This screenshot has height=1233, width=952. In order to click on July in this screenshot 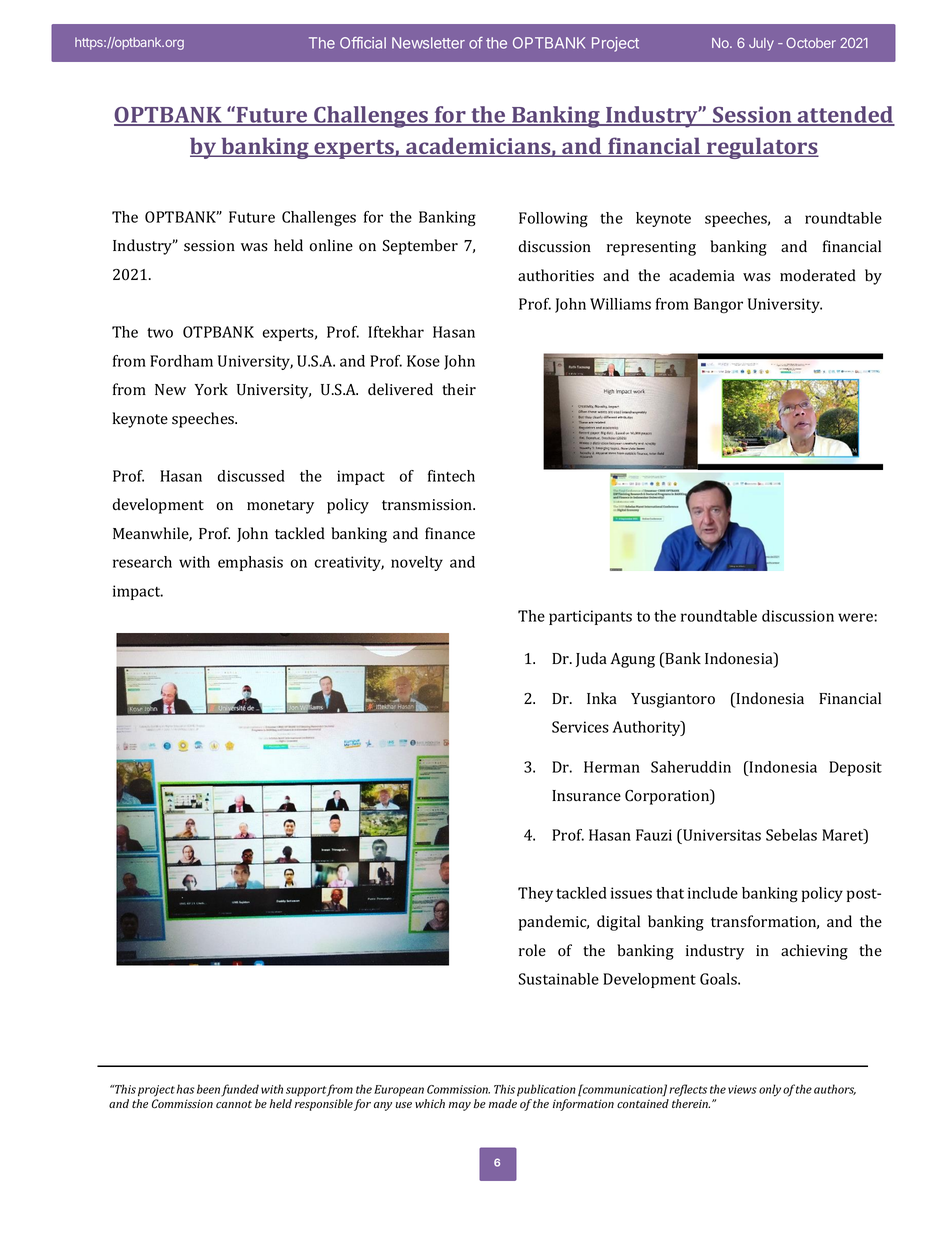, I will do `click(761, 44)`.
